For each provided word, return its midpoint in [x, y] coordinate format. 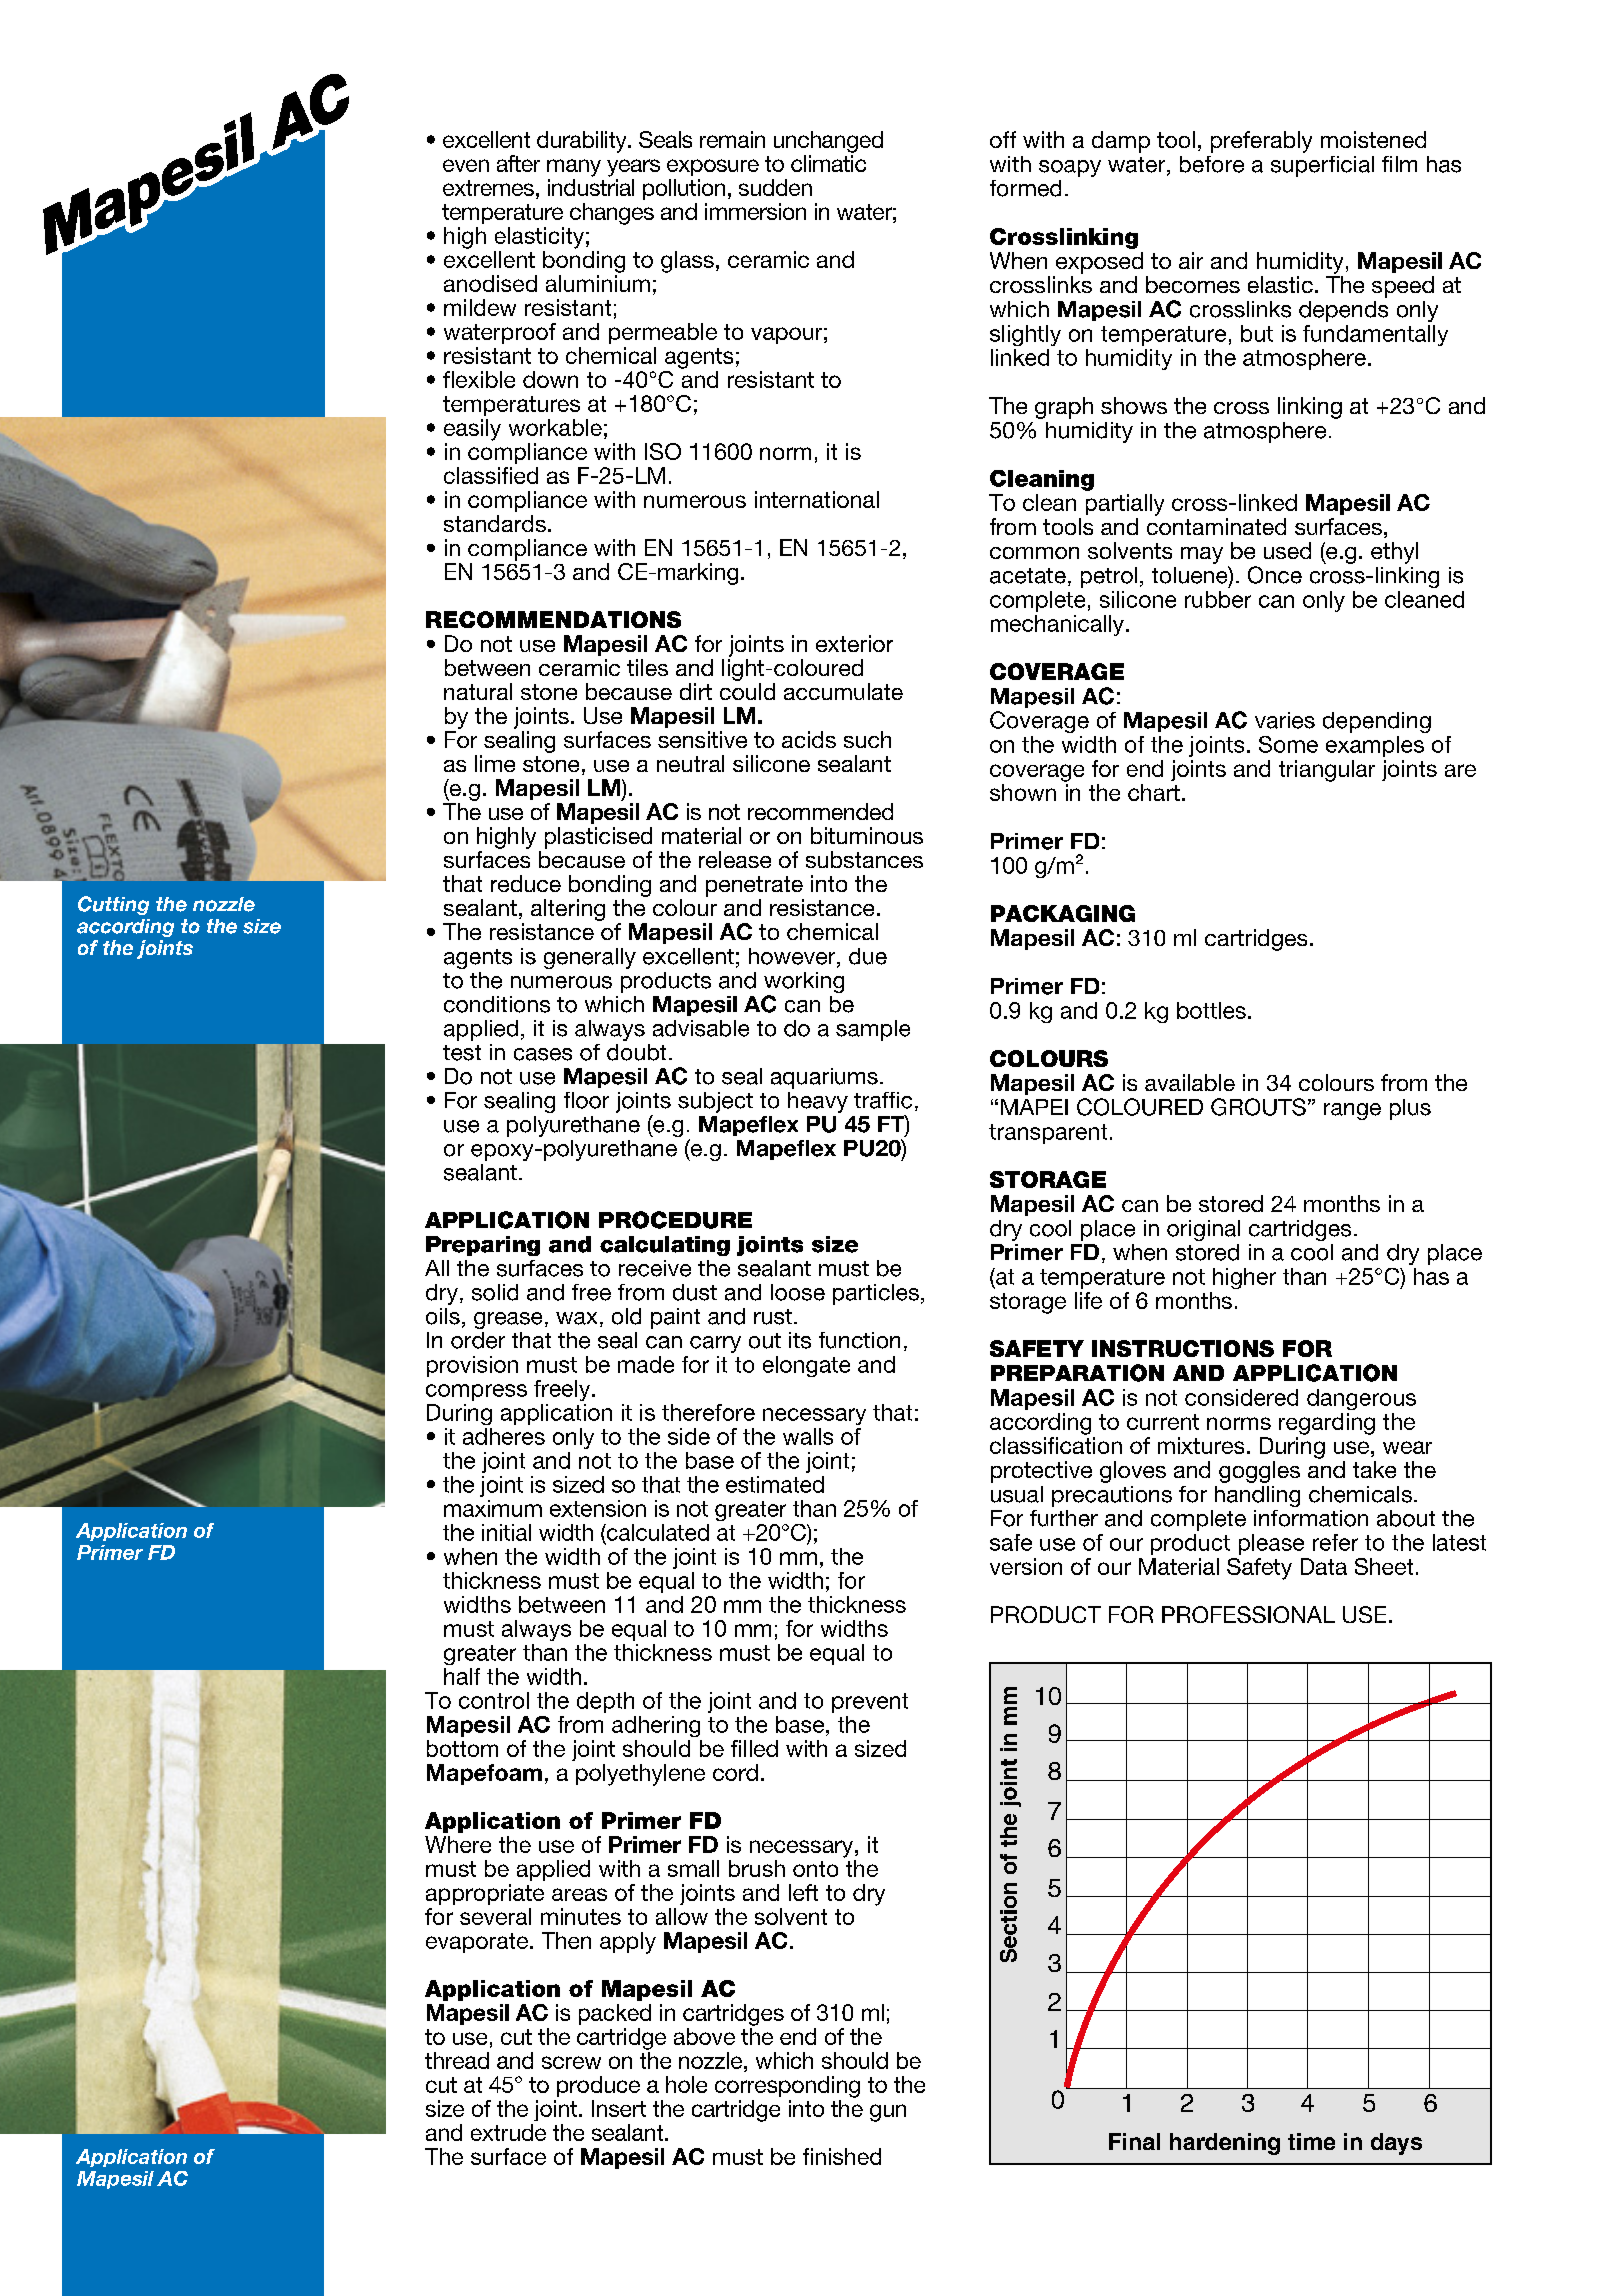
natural [478, 691]
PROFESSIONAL [1248, 1614]
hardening [1225, 2144]
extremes [488, 188]
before [1212, 164]
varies [1285, 720]
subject [715, 1102]
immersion [755, 211]
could [747, 691]
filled [754, 1748]
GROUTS [1258, 1107]
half [462, 1676]
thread [457, 2060]
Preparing [483, 1246]
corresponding [787, 2087]
